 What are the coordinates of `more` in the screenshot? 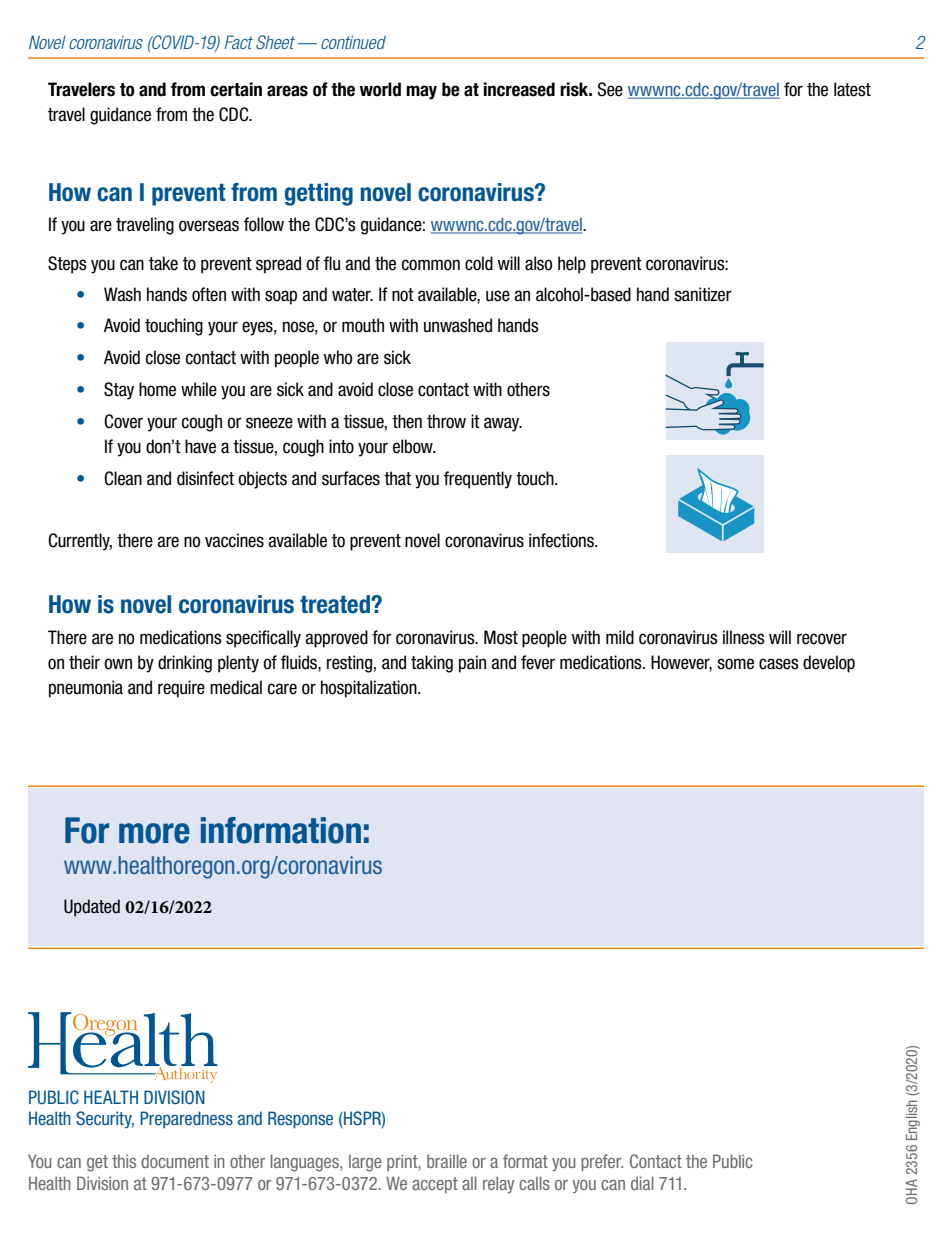 It's located at (154, 833).
